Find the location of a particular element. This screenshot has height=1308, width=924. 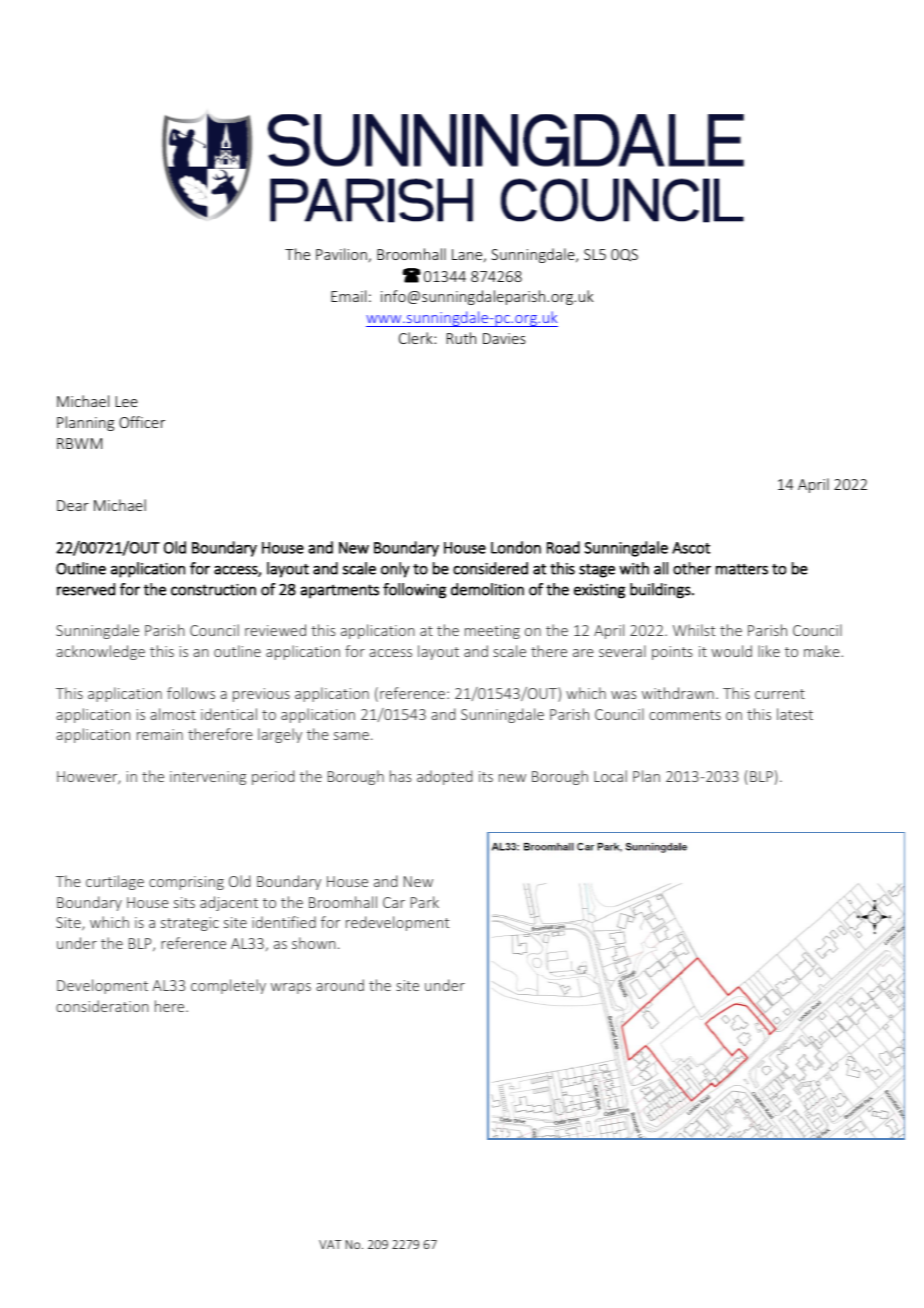

Lee is located at coordinates (127, 401).
